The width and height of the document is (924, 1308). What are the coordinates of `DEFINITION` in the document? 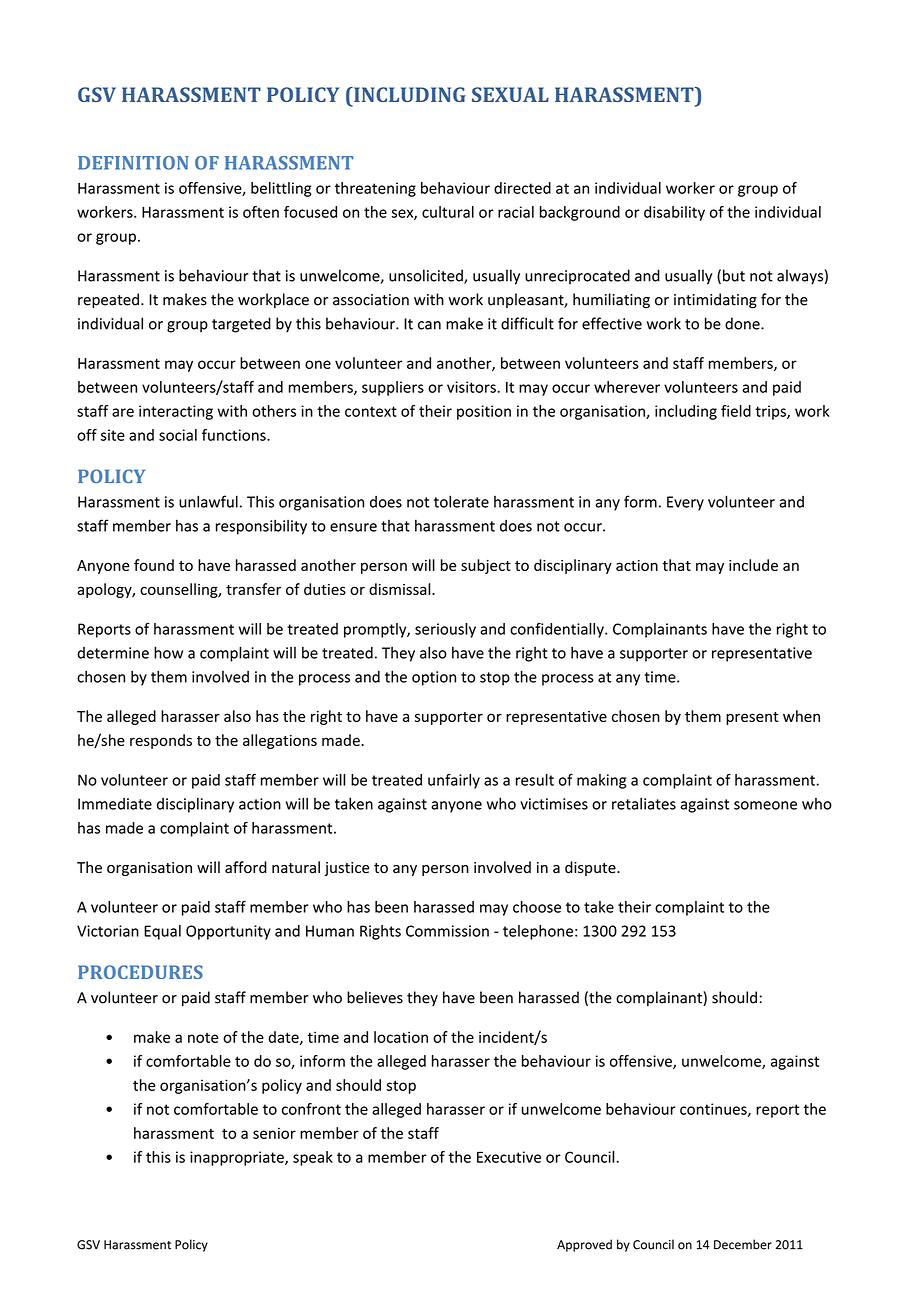 It's located at (133, 163).
